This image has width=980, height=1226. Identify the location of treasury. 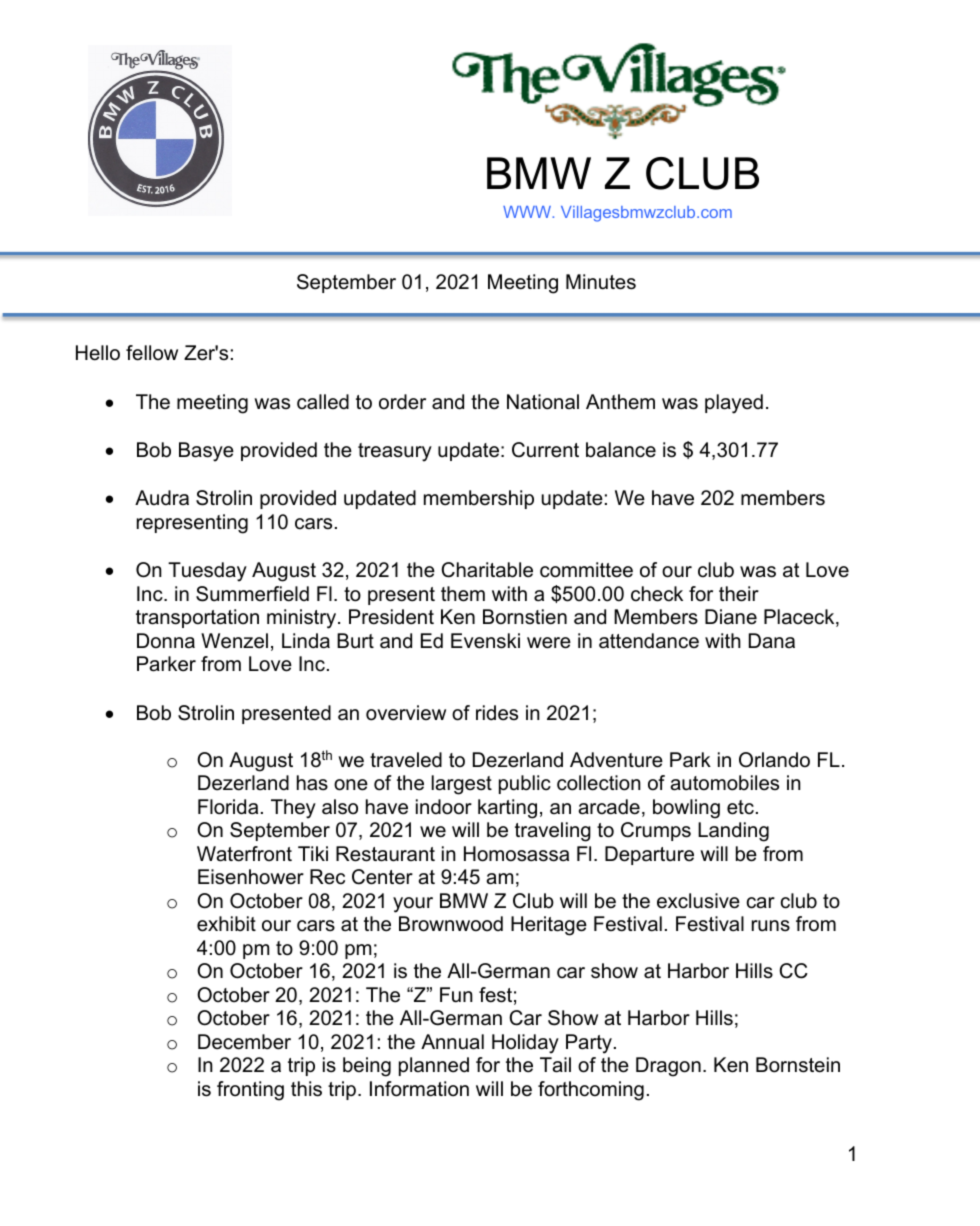
(395, 452).
